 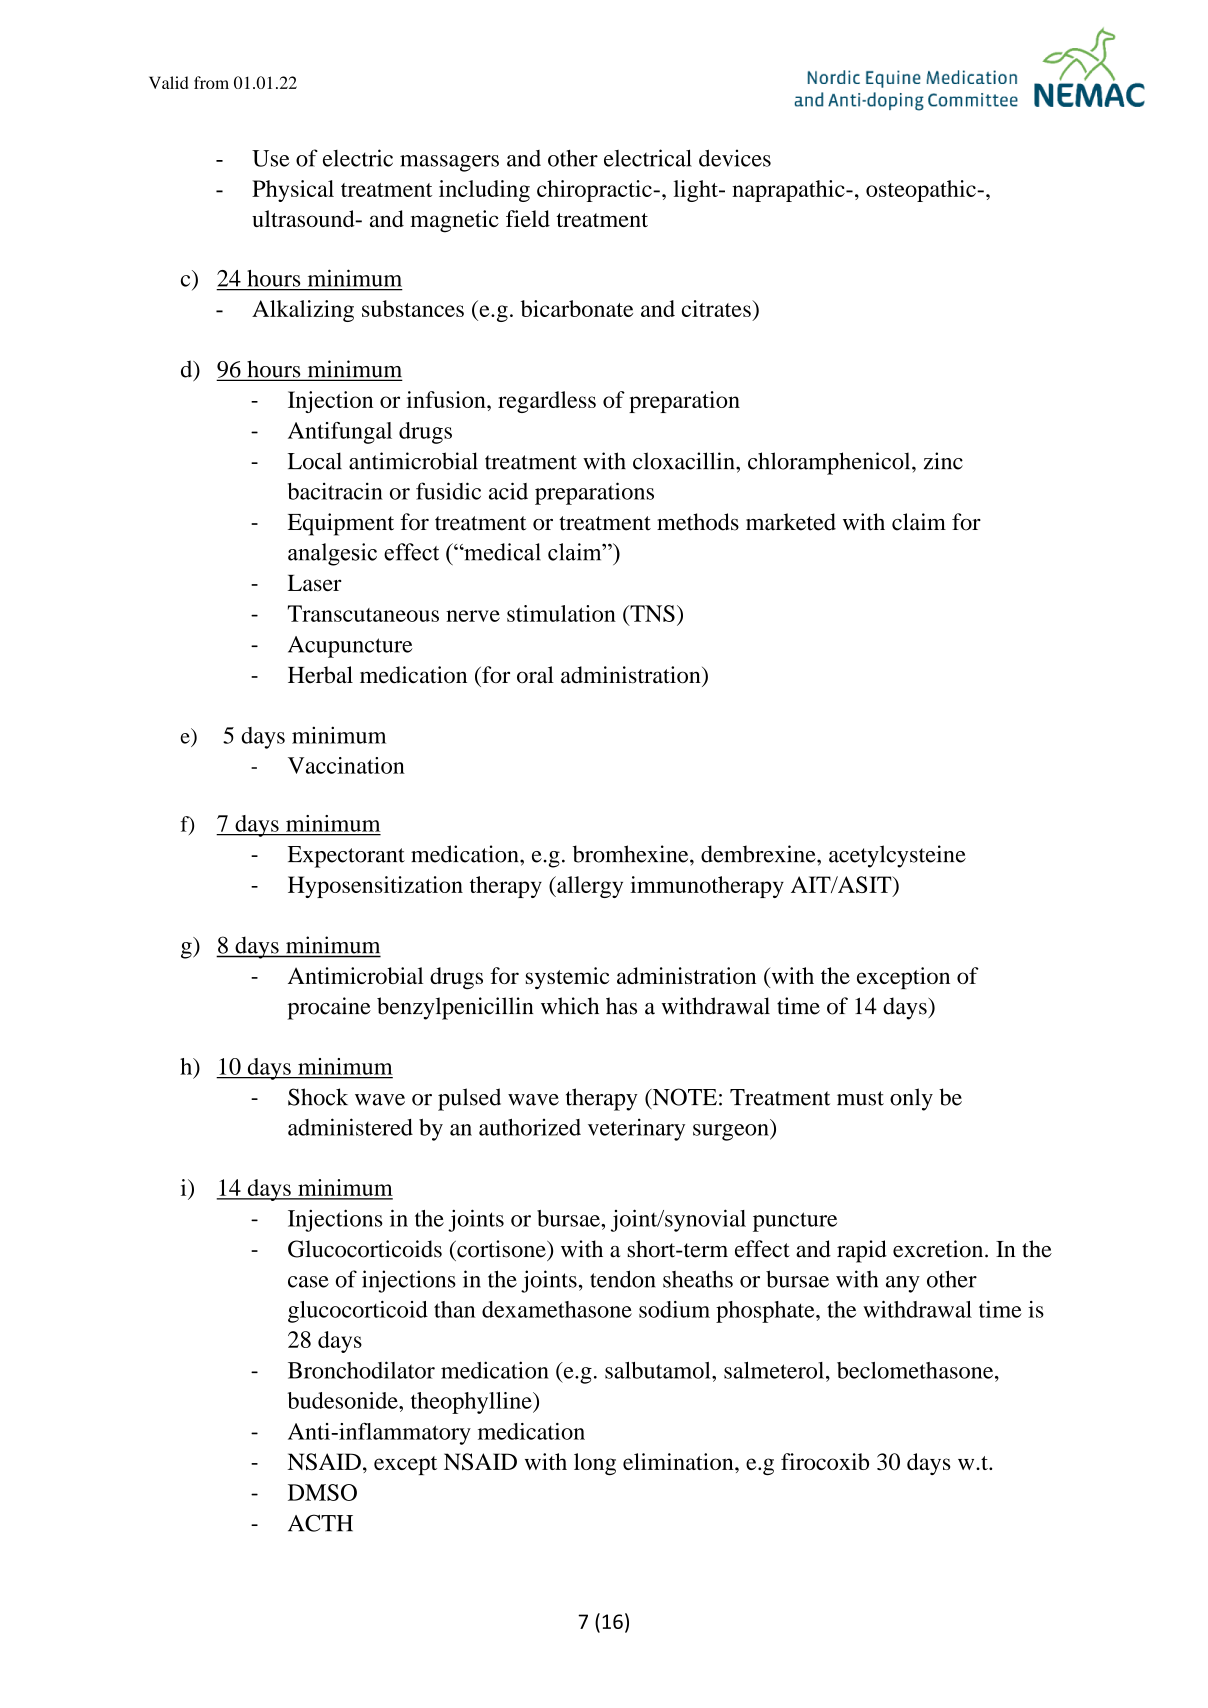 I want to click on osteopathic, so click(x=922, y=191).
